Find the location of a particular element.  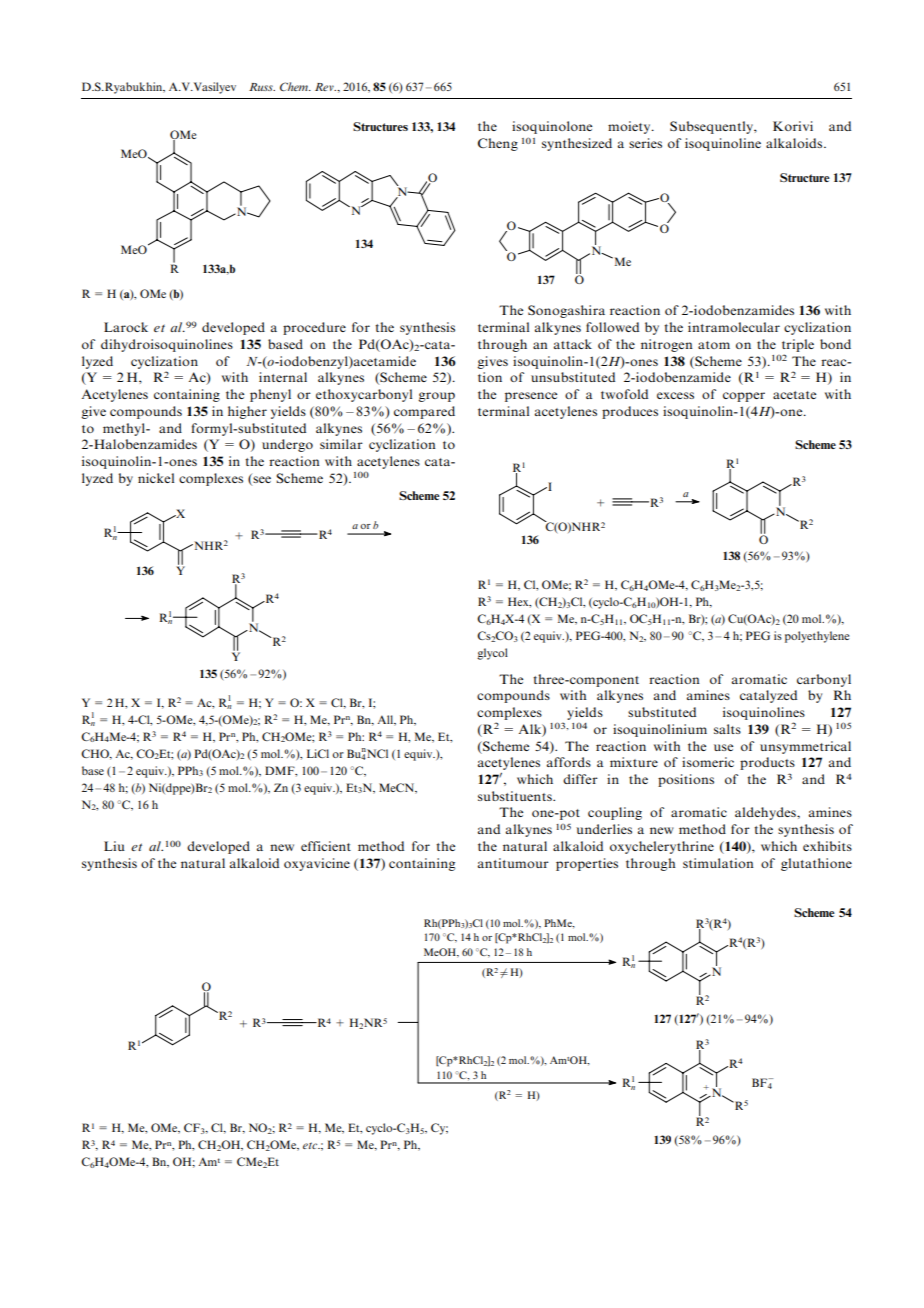

Subsequently is located at coordinates (712, 127).
